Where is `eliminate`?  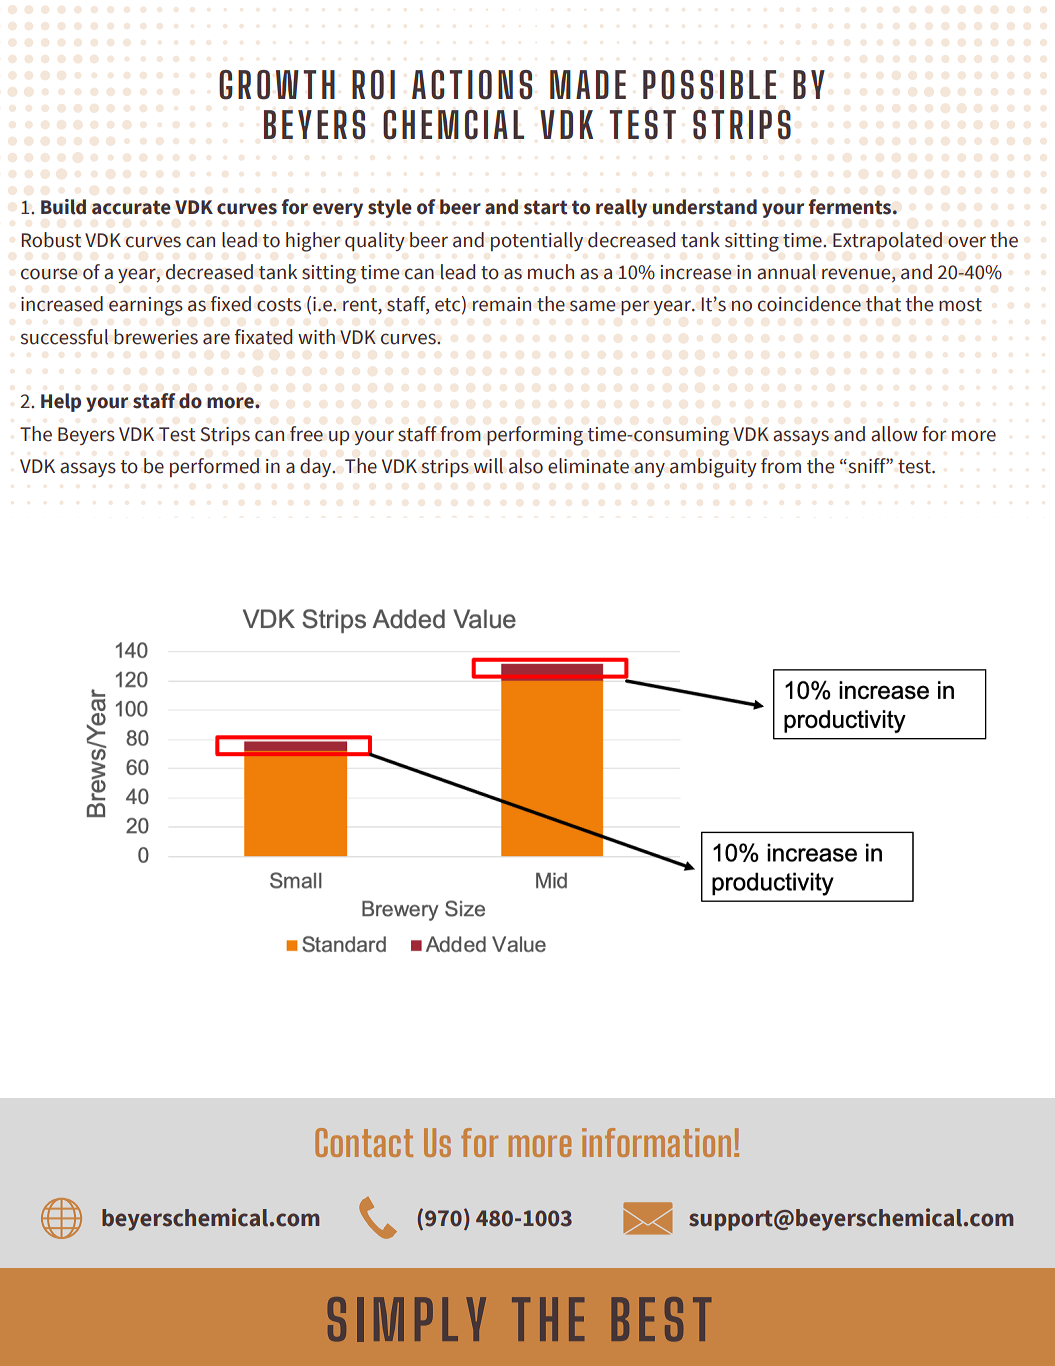 eliminate is located at coordinates (588, 466).
